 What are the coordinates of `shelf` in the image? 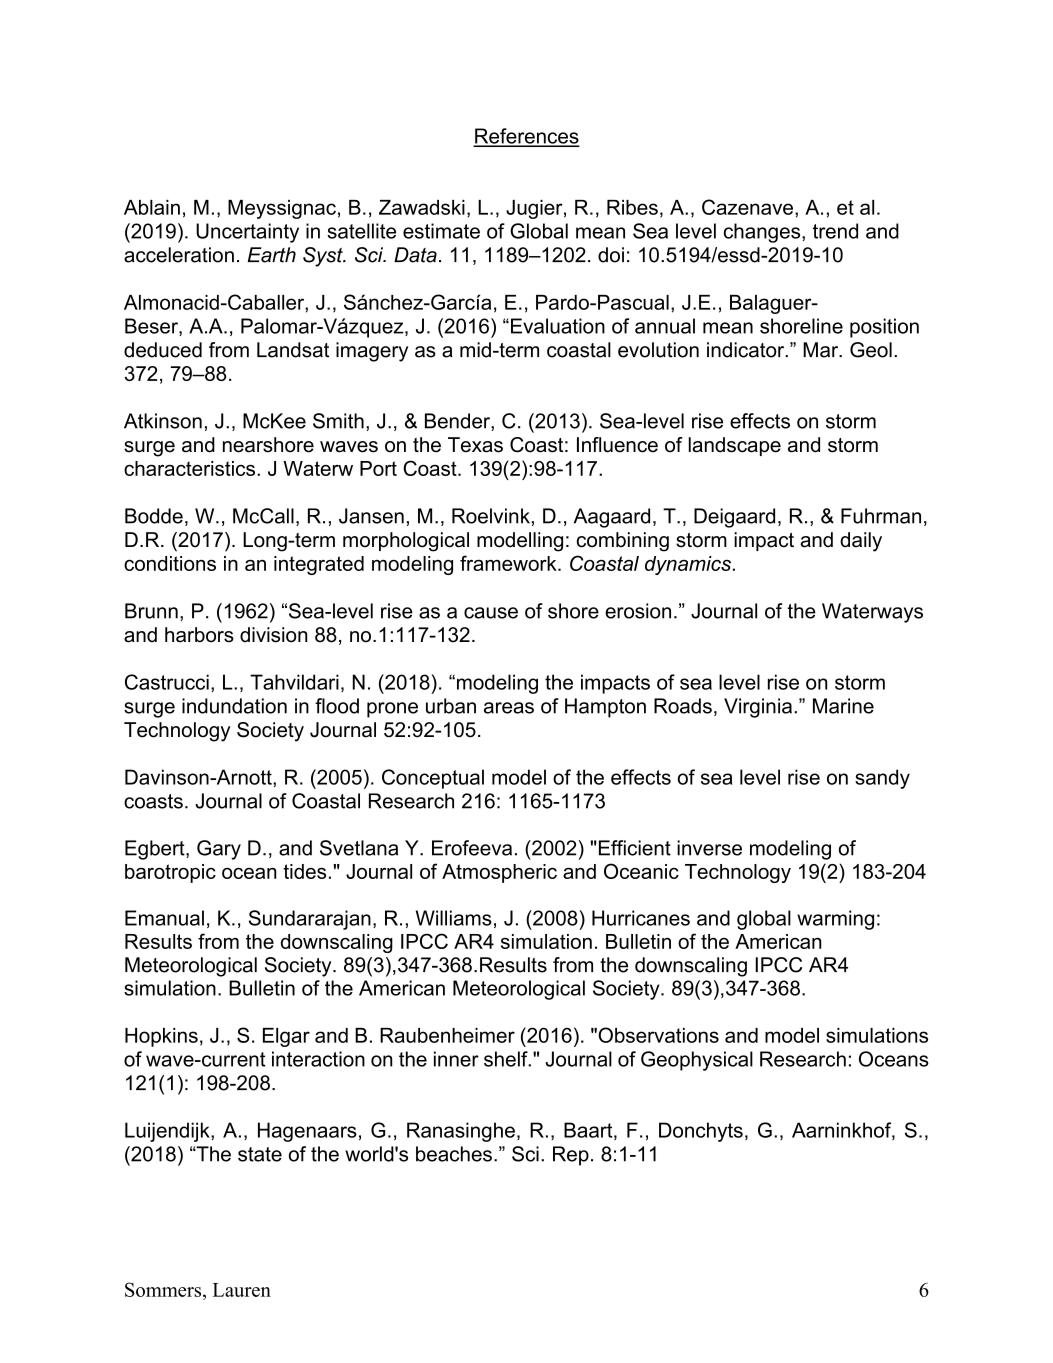 It's located at (507, 1059).
